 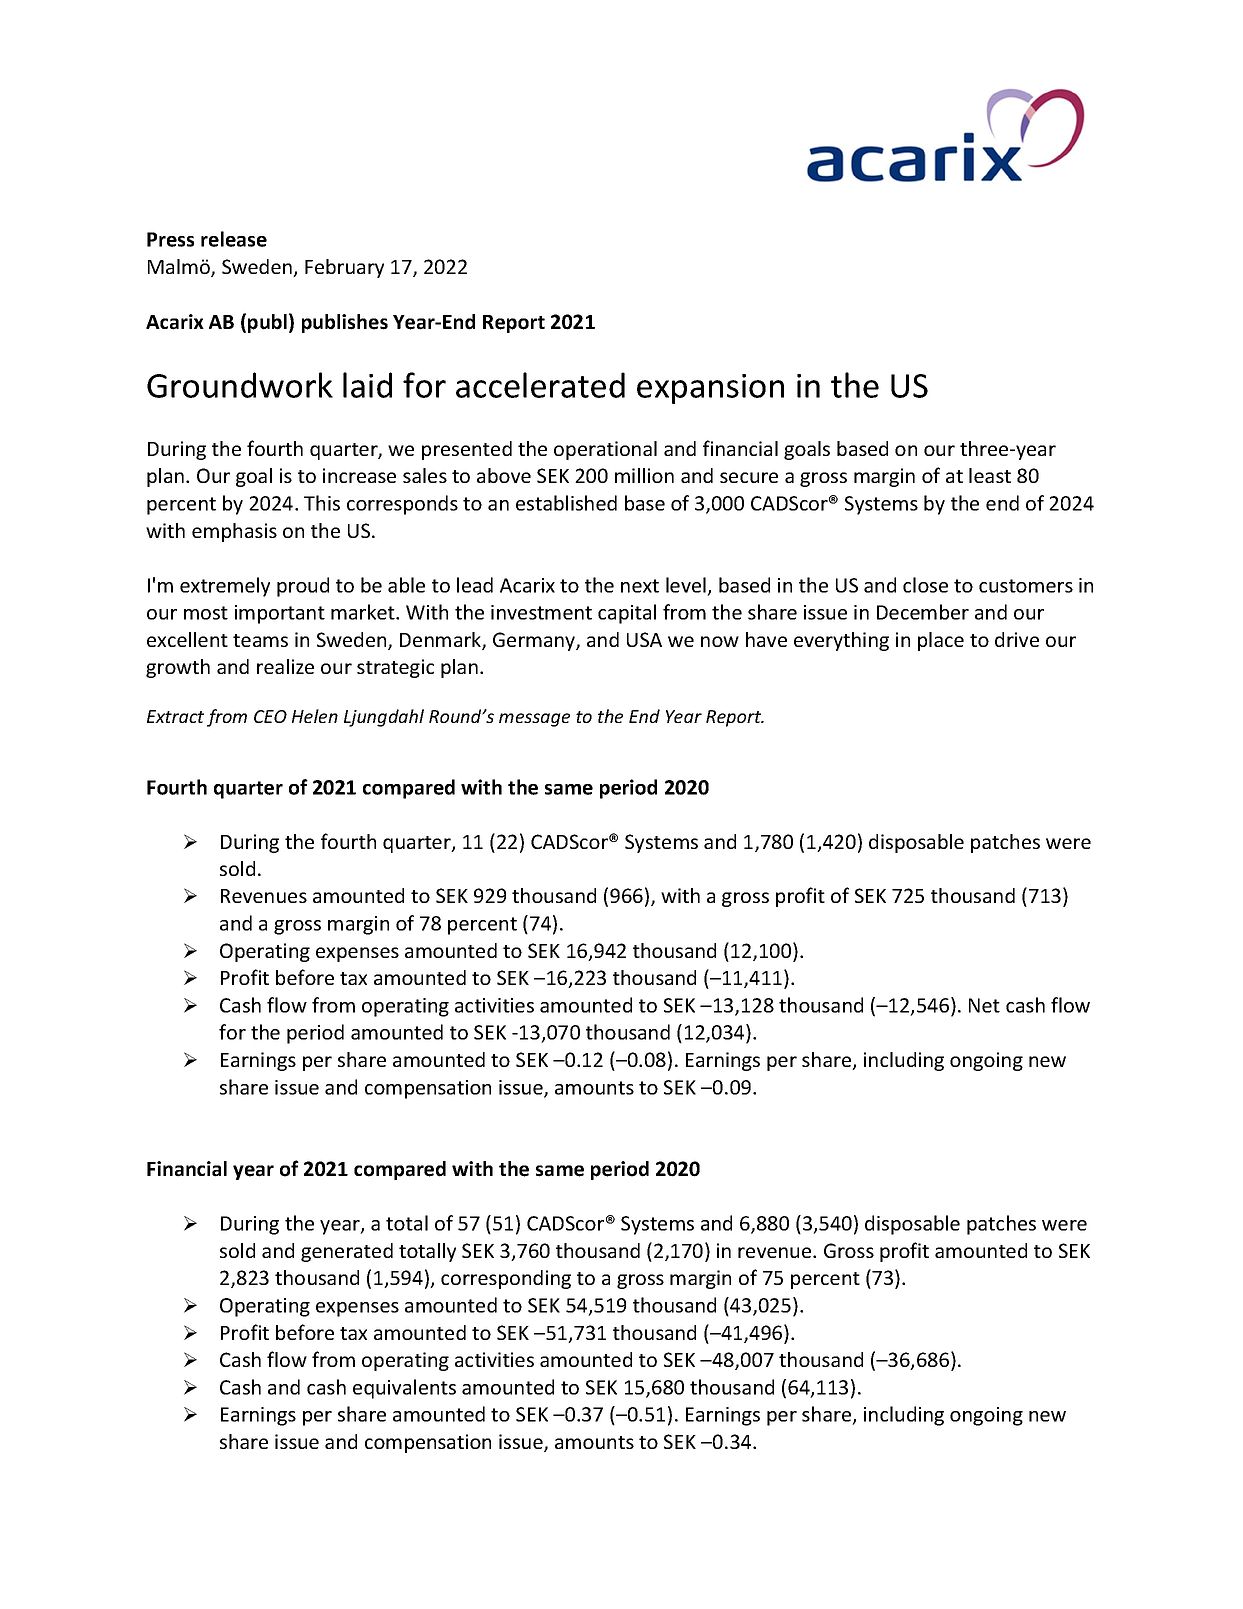 What do you see at coordinates (234, 239) in the image?
I see `release` at bounding box center [234, 239].
